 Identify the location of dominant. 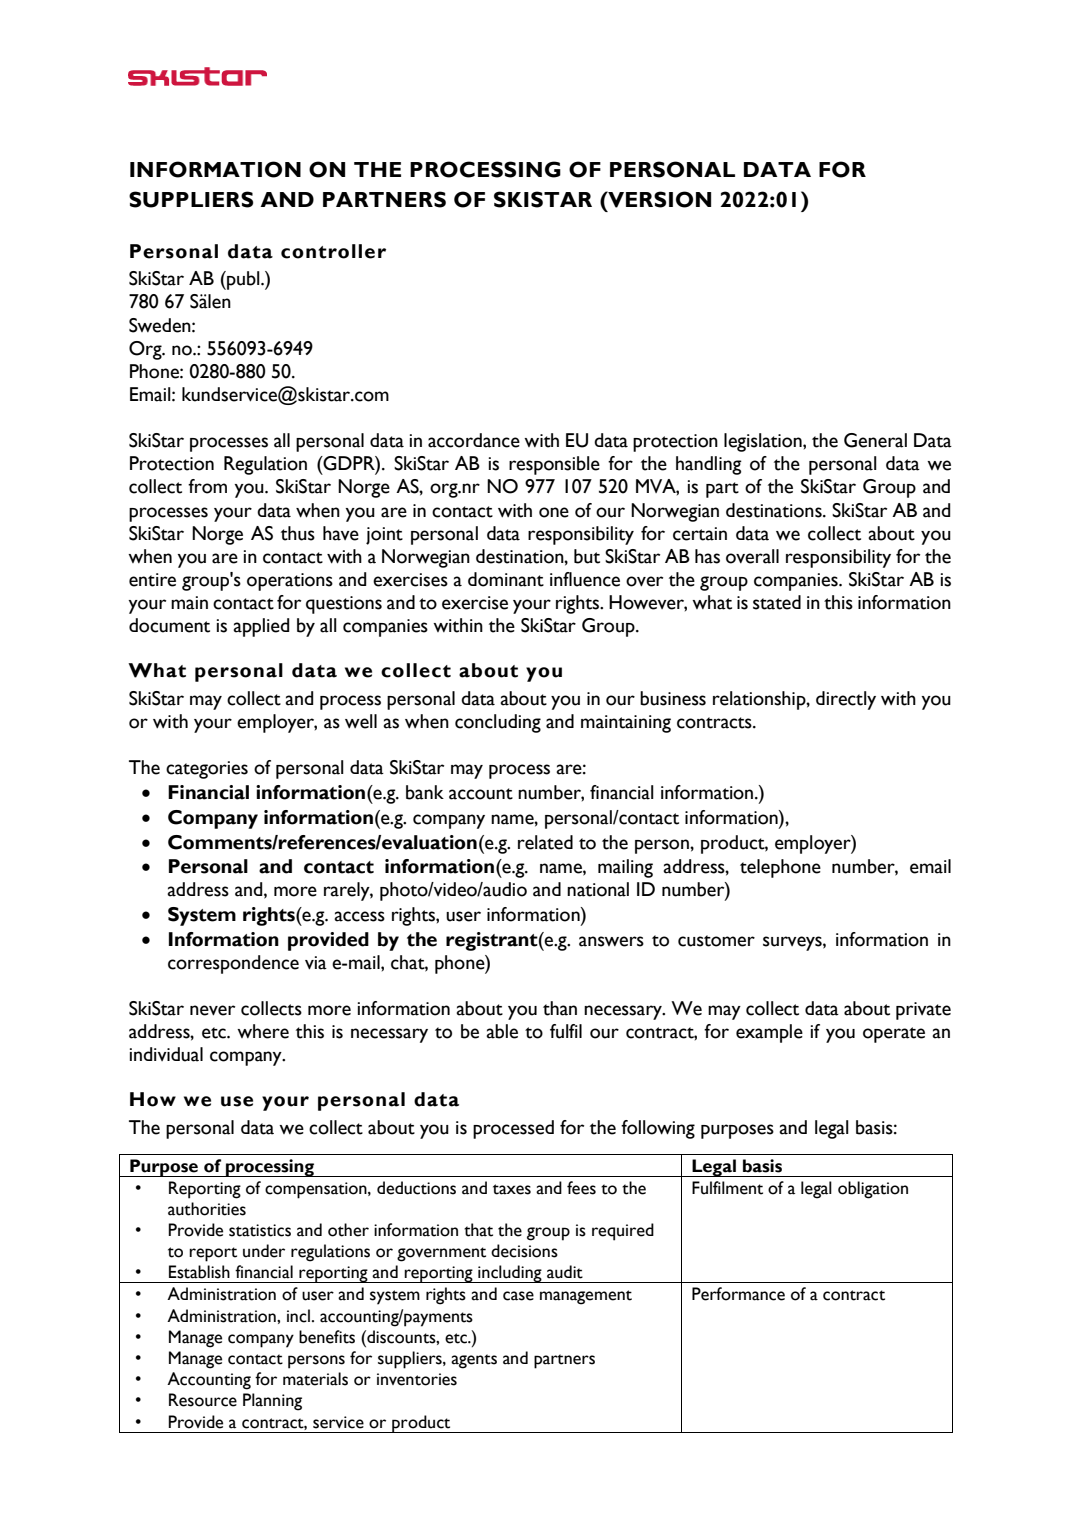
(506, 579).
